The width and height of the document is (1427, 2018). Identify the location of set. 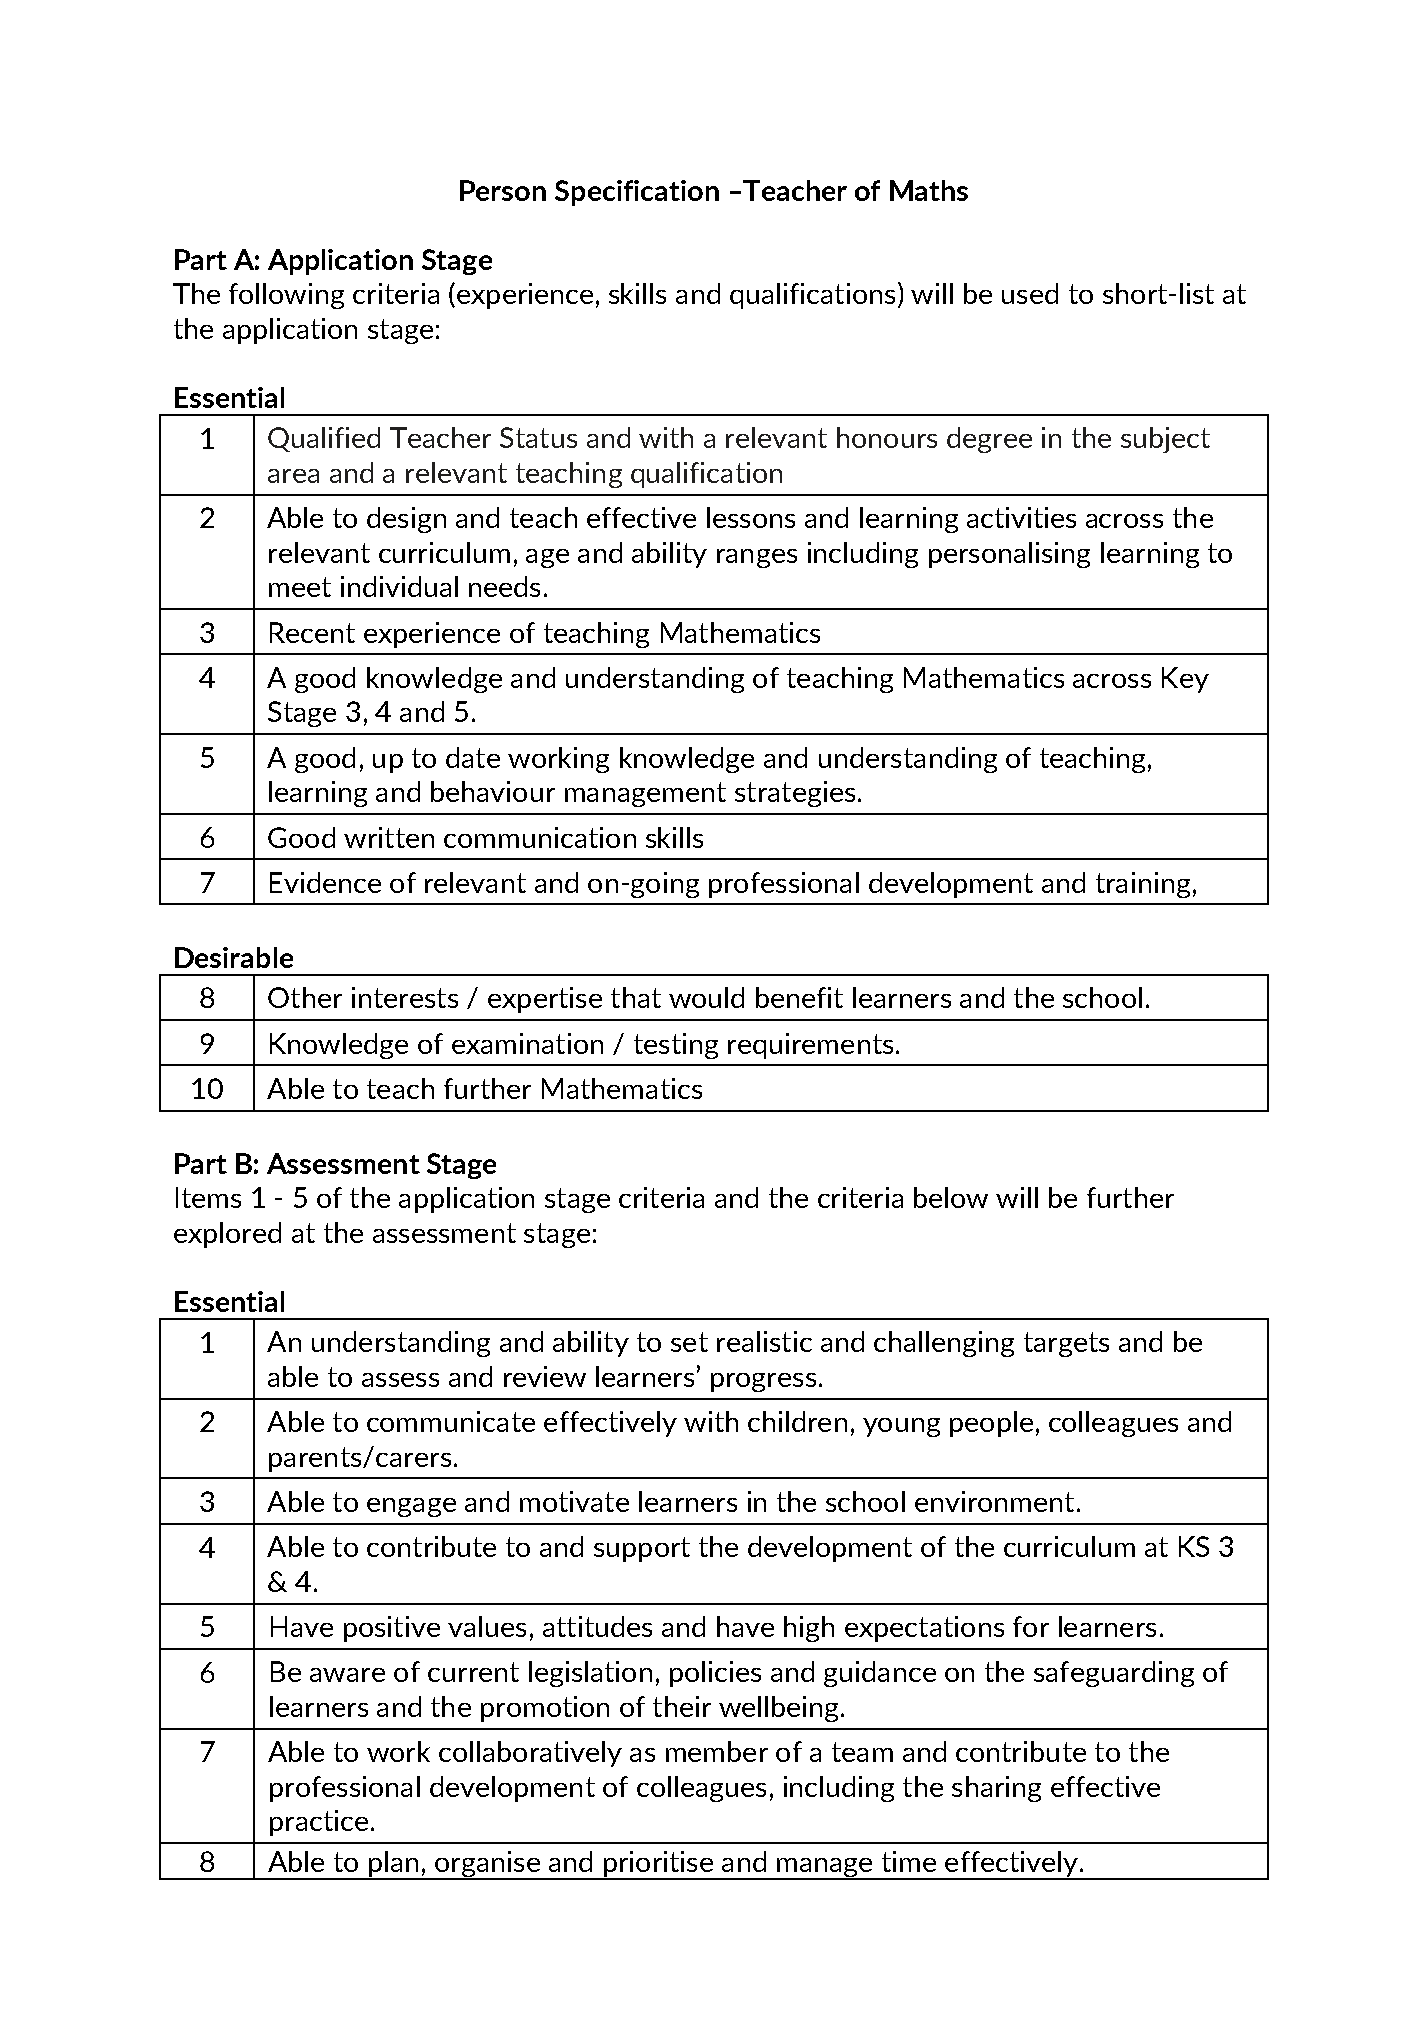
(689, 1342).
